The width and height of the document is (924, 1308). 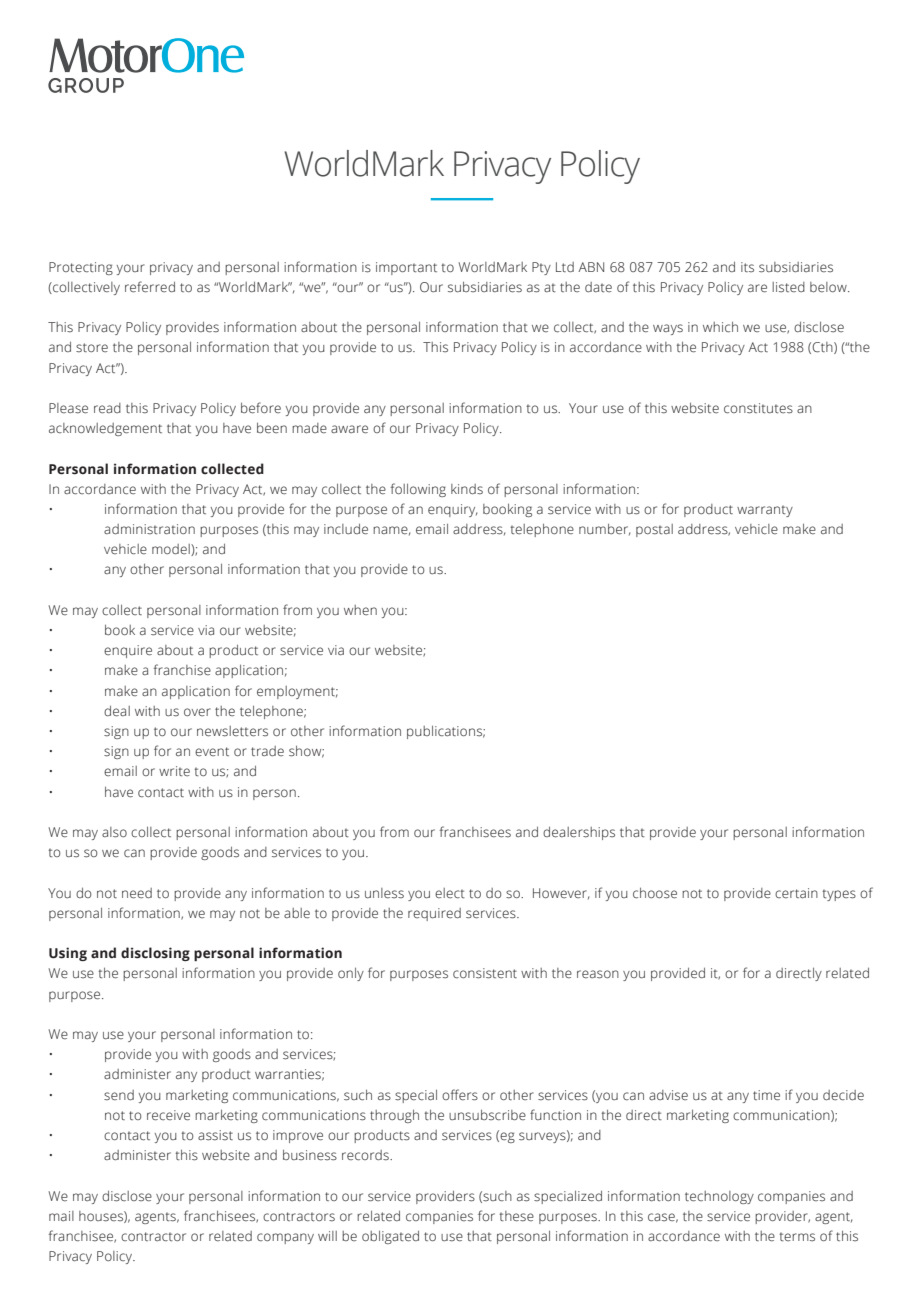 What do you see at coordinates (150, 287) in the document?
I see `referred` at bounding box center [150, 287].
